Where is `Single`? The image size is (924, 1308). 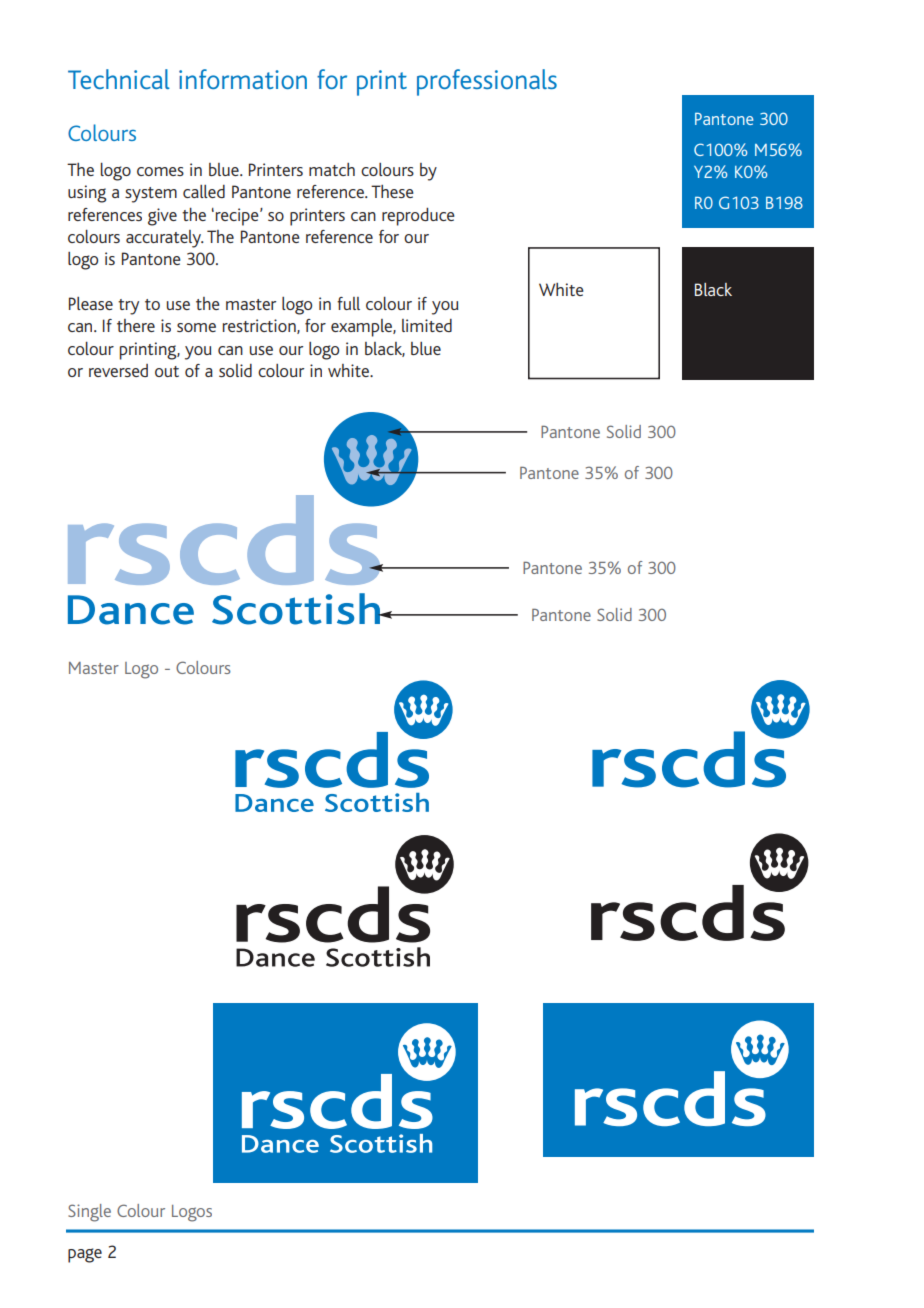
Single is located at coordinates (89, 1213).
